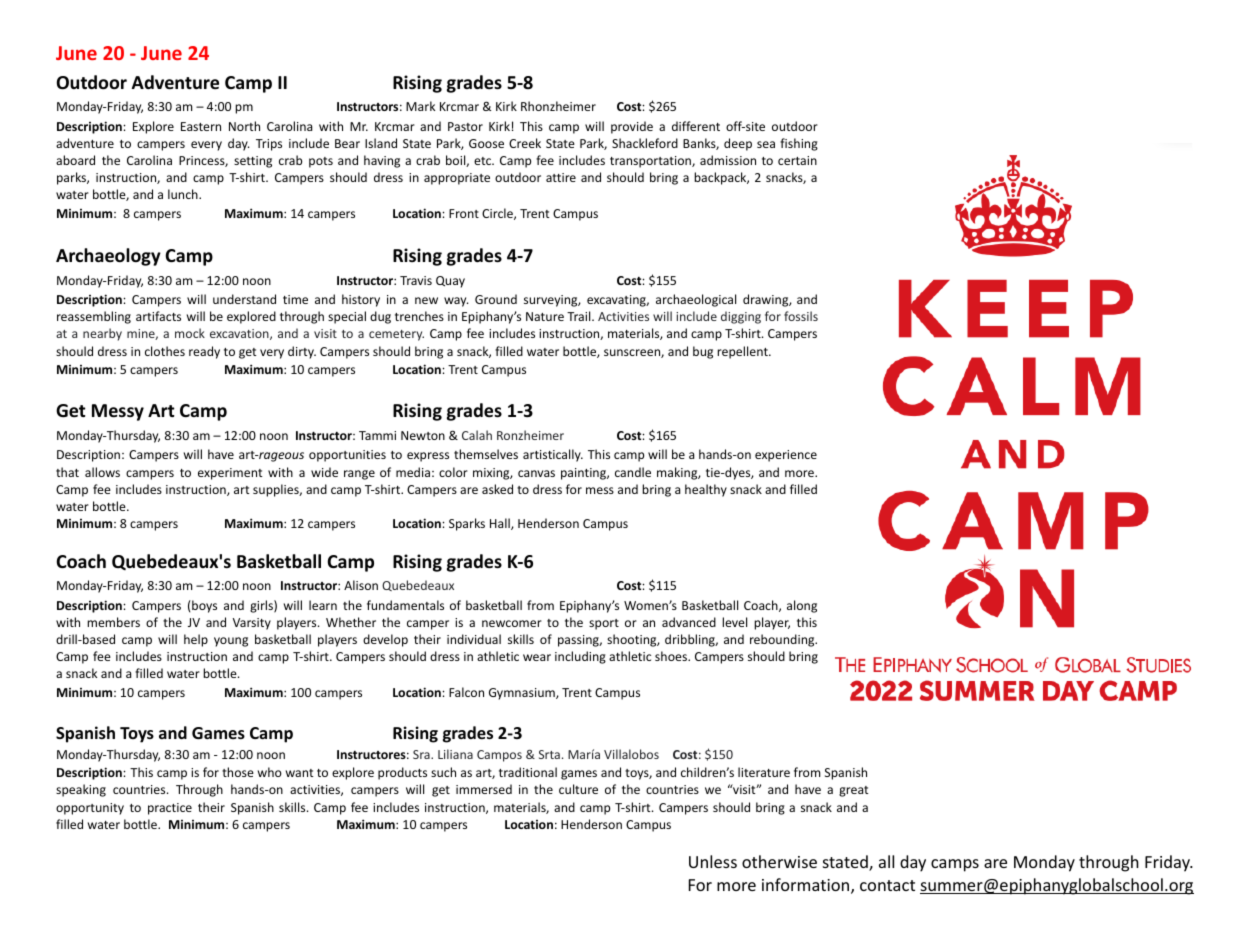  Describe the element at coordinates (465, 126) in the screenshot. I see `Pastor` at that location.
